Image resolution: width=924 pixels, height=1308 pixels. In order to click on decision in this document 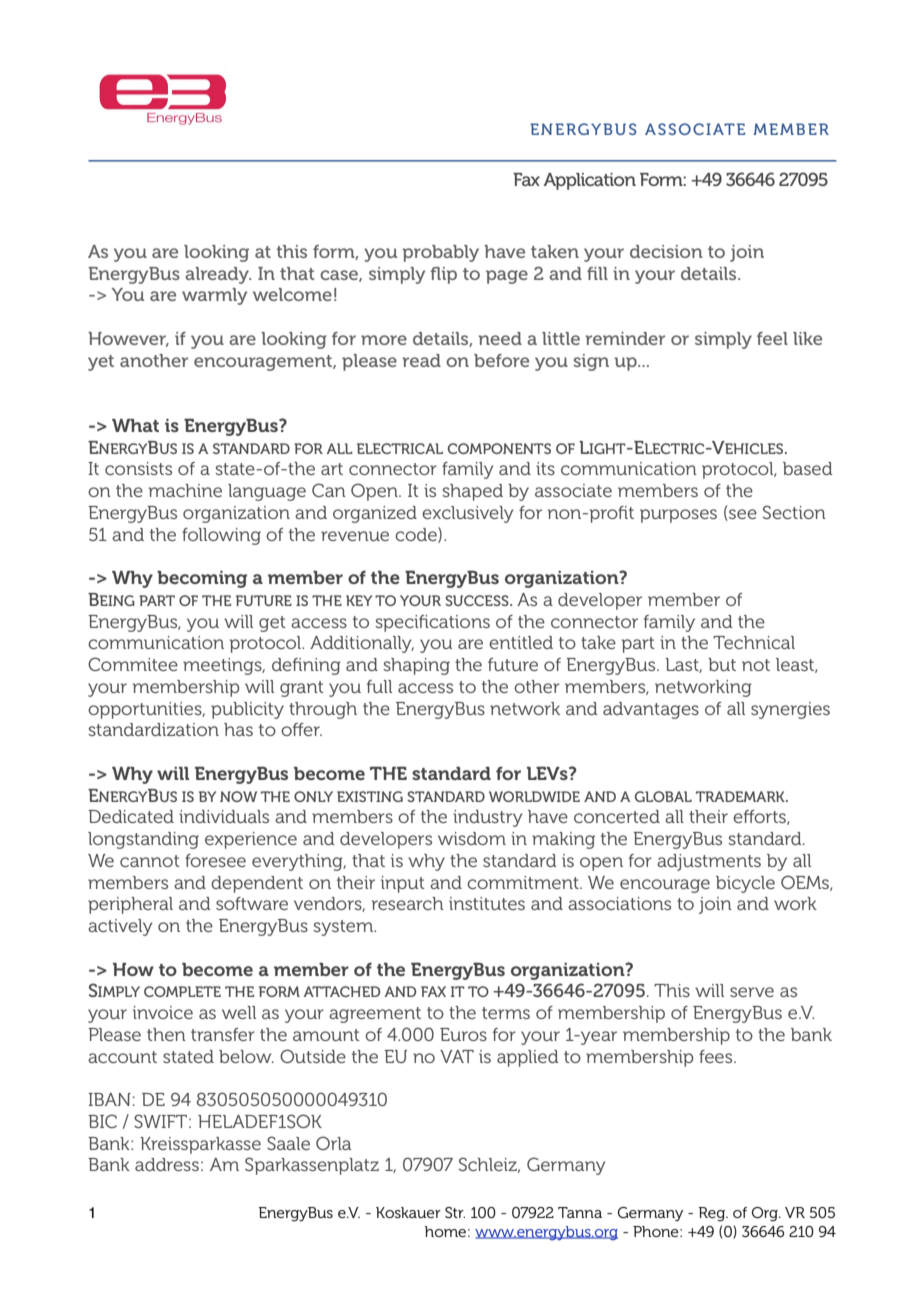, I will do `click(666, 251)`.
